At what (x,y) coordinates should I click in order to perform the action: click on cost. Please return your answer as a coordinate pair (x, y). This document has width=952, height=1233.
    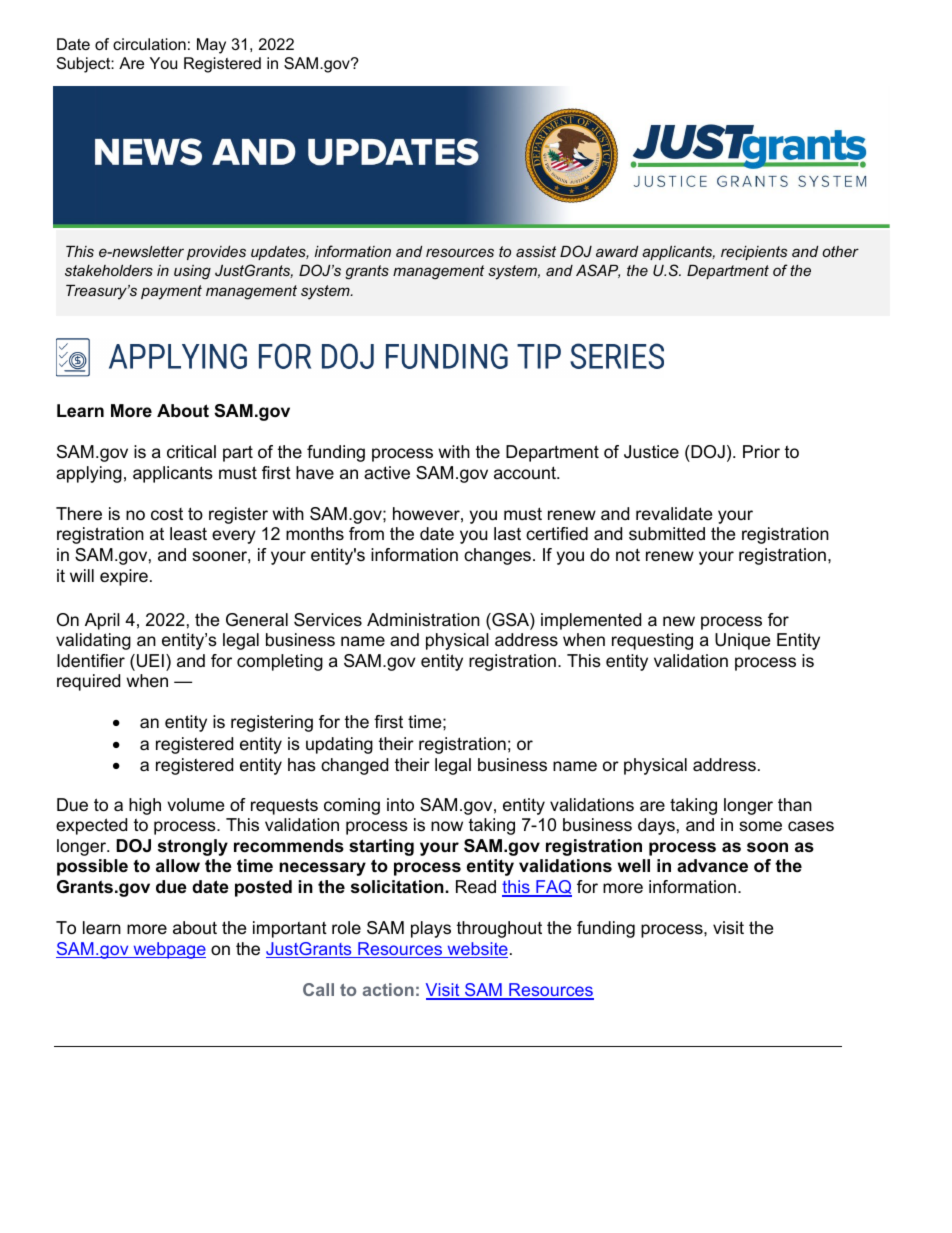
    Looking at the image, I should click on (167, 514).
